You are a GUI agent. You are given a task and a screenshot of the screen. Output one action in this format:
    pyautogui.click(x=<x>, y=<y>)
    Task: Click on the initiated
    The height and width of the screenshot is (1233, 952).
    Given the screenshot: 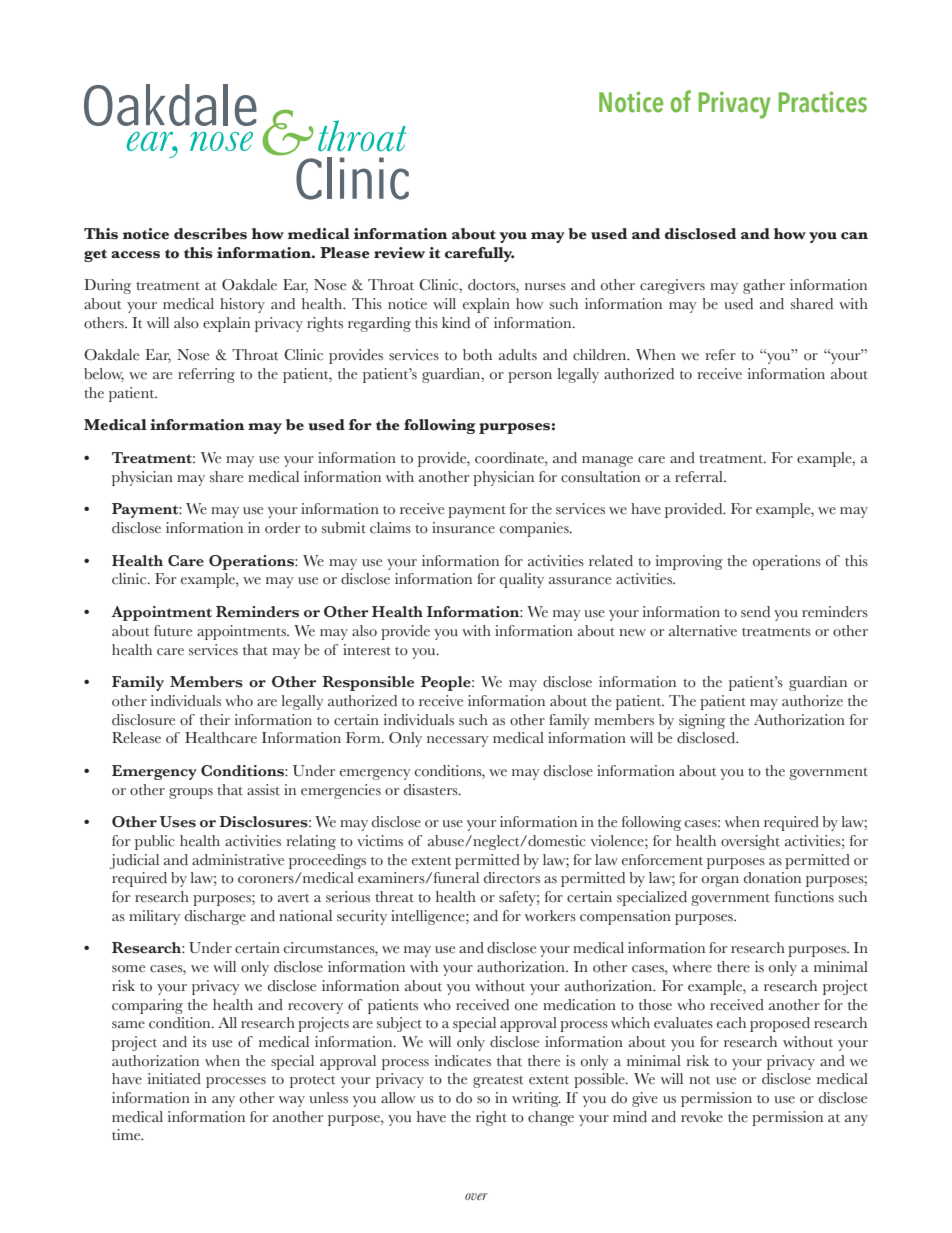 What is the action you would take?
    pyautogui.click(x=174, y=1079)
